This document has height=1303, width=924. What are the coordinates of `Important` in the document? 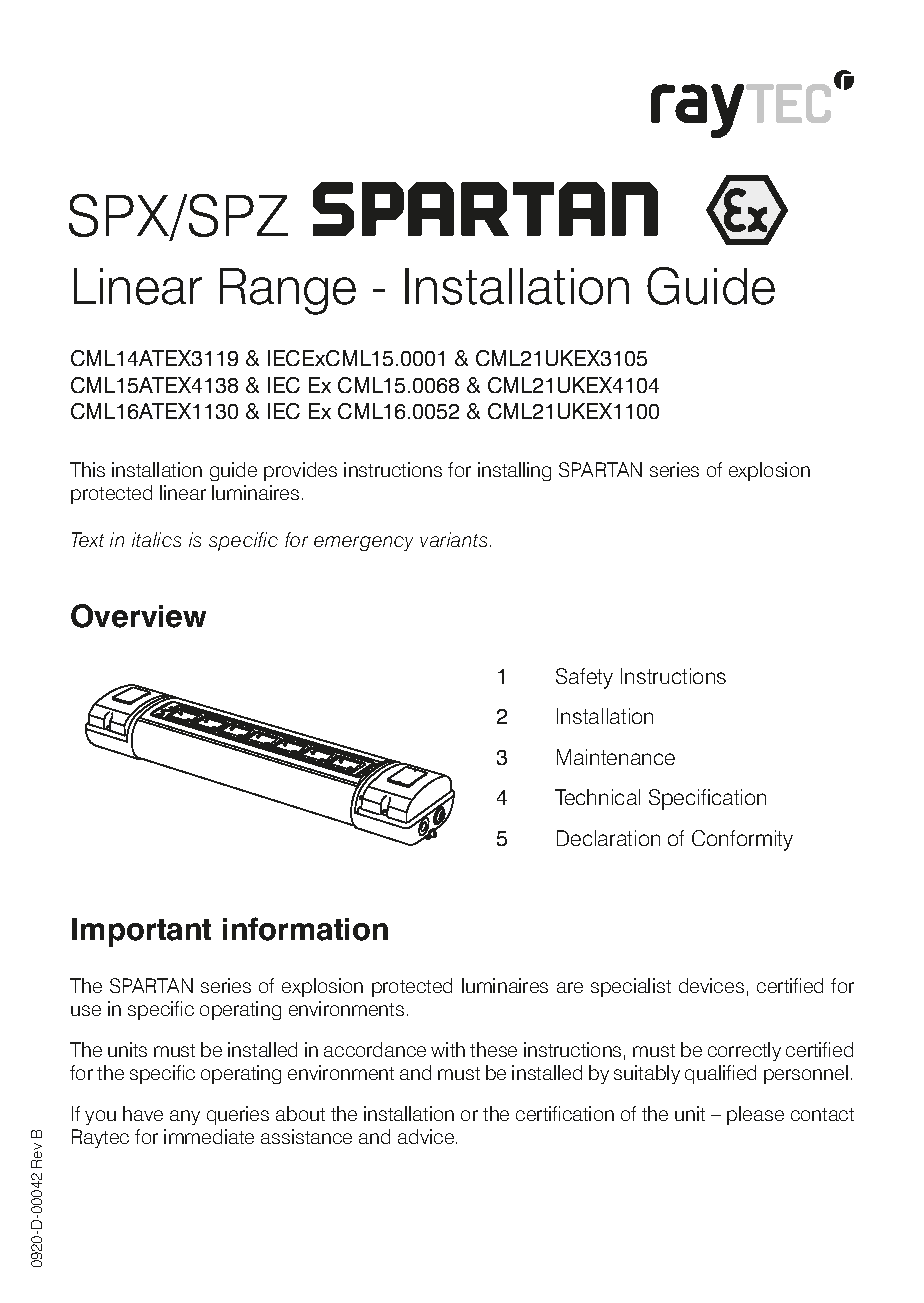 It's located at (141, 932).
